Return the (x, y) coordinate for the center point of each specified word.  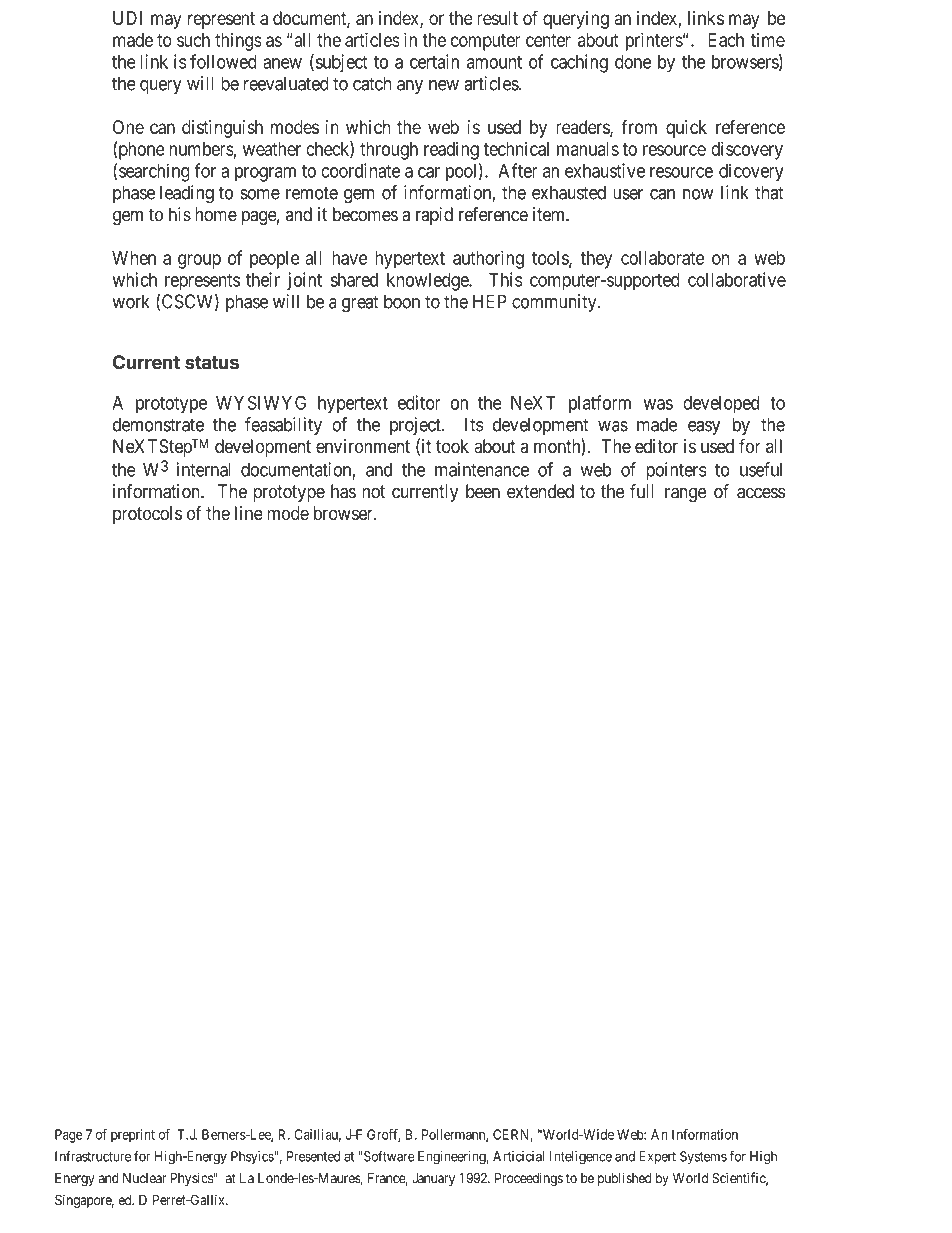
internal (203, 469)
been (483, 491)
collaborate (662, 258)
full (642, 491)
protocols (147, 515)
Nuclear (144, 1178)
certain (434, 61)
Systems (703, 1158)
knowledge (428, 282)
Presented (313, 1156)
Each (726, 40)
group (199, 261)
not (373, 492)
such (193, 40)
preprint (133, 1136)
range (686, 494)
